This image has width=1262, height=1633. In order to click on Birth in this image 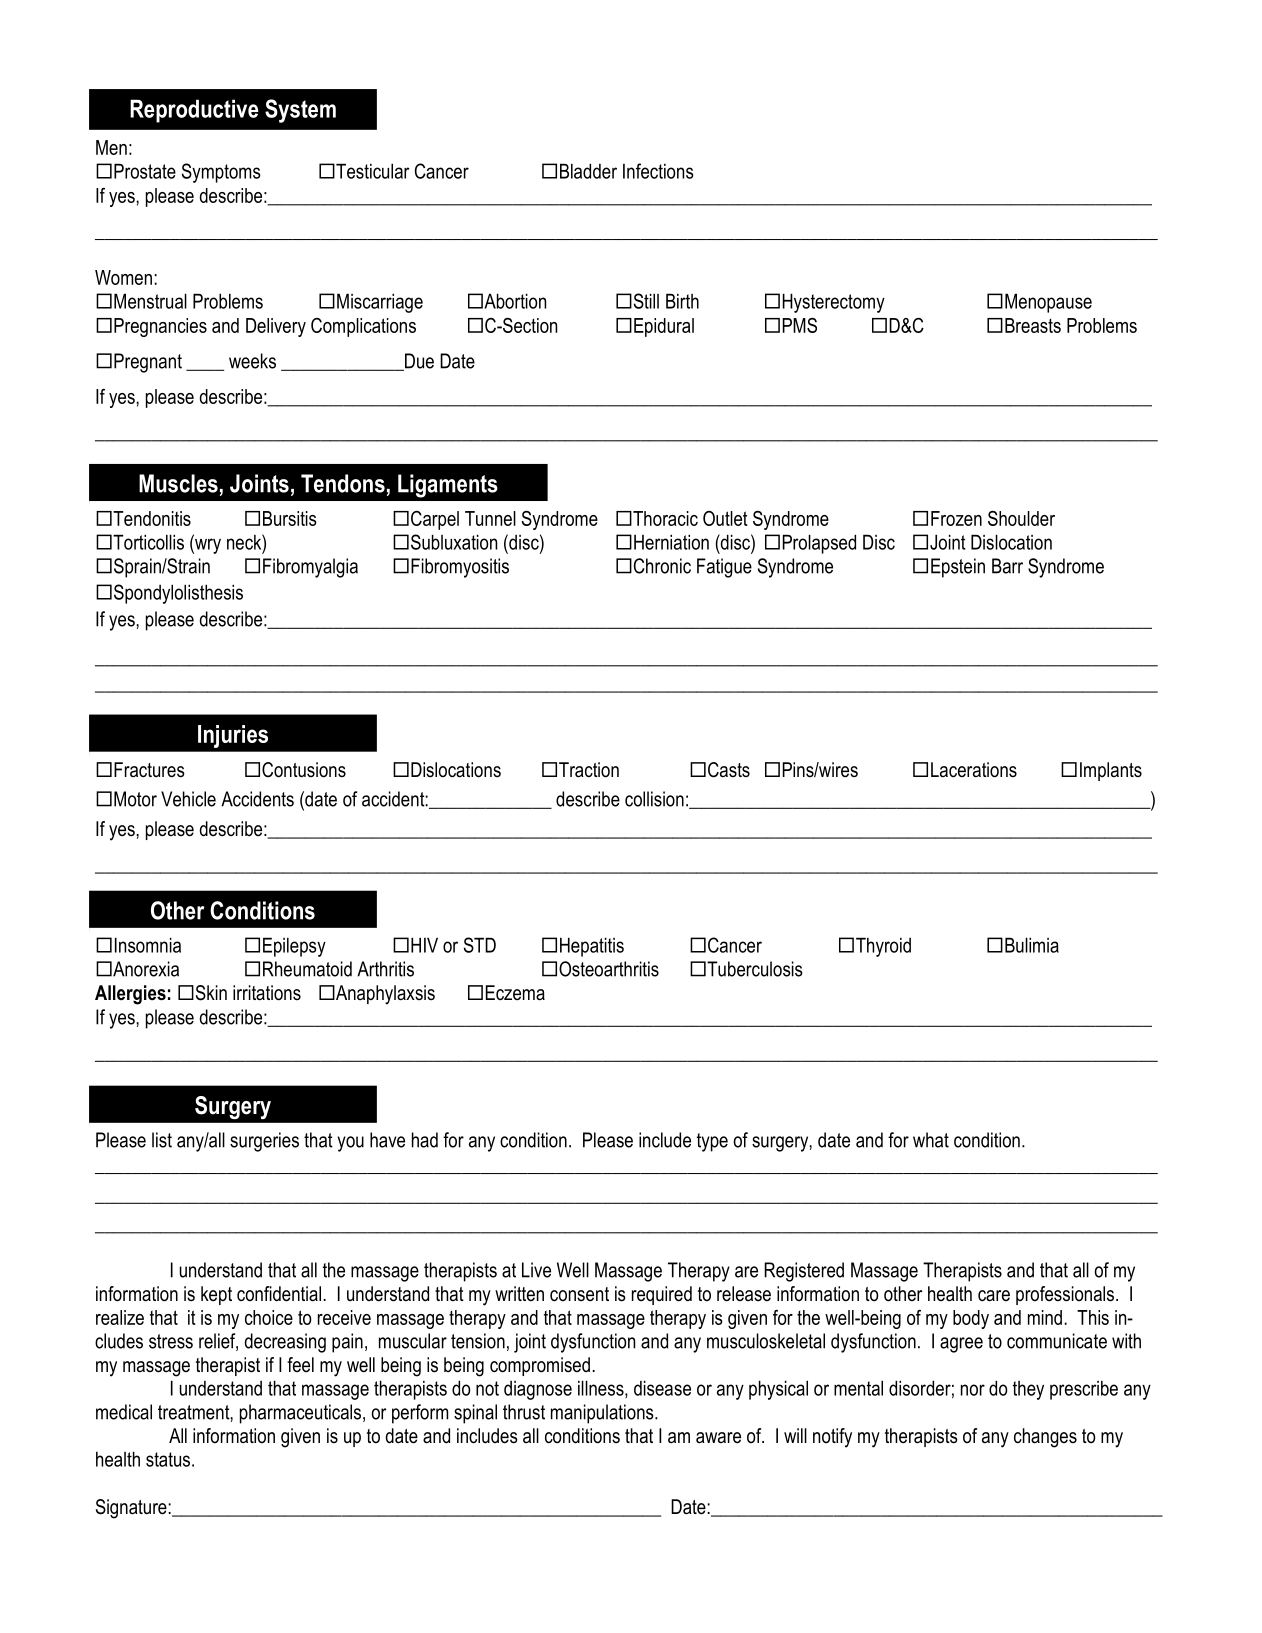, I will do `click(682, 301)`.
